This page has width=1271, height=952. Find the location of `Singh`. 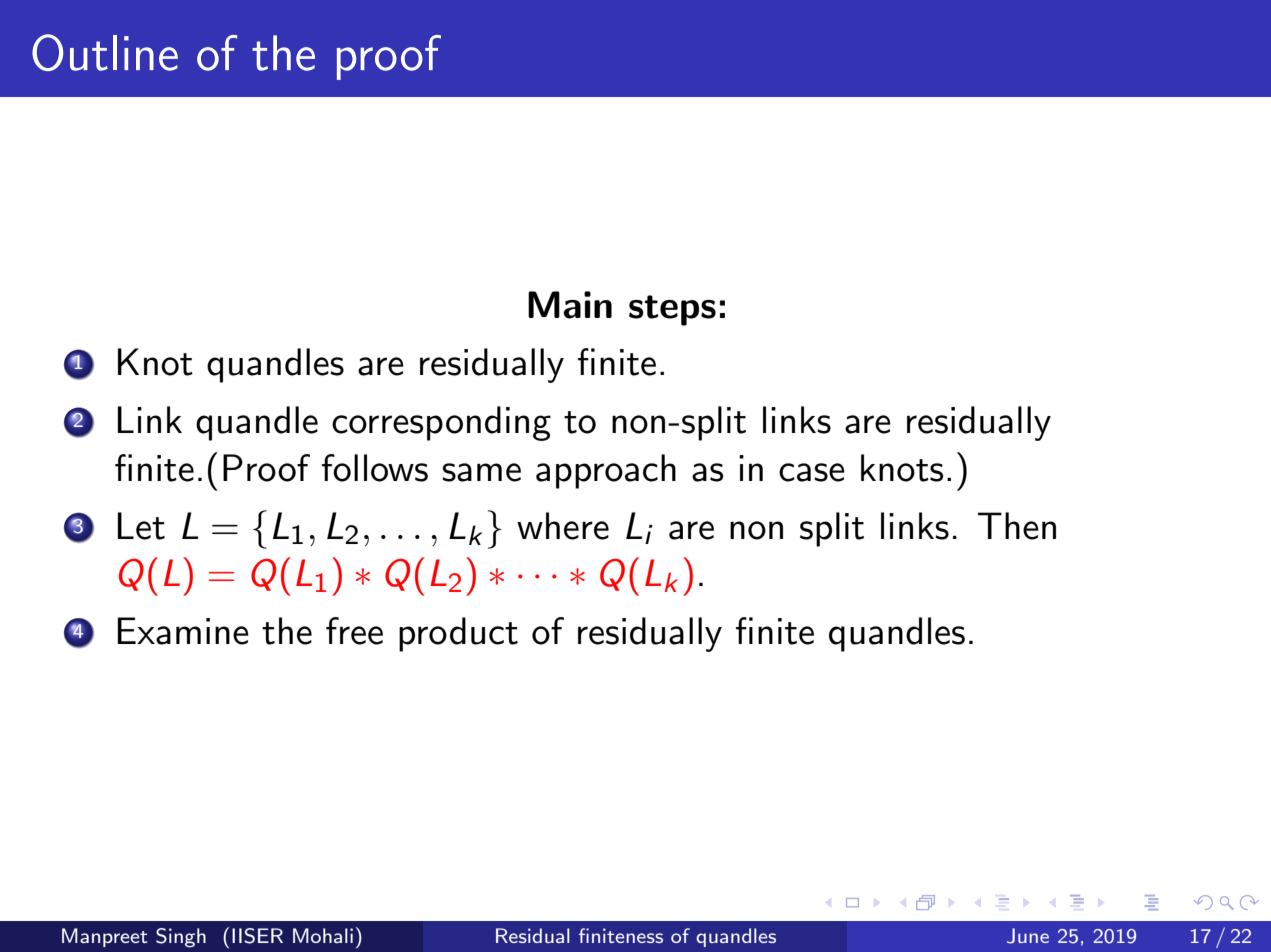

Singh is located at coordinates (181, 938).
